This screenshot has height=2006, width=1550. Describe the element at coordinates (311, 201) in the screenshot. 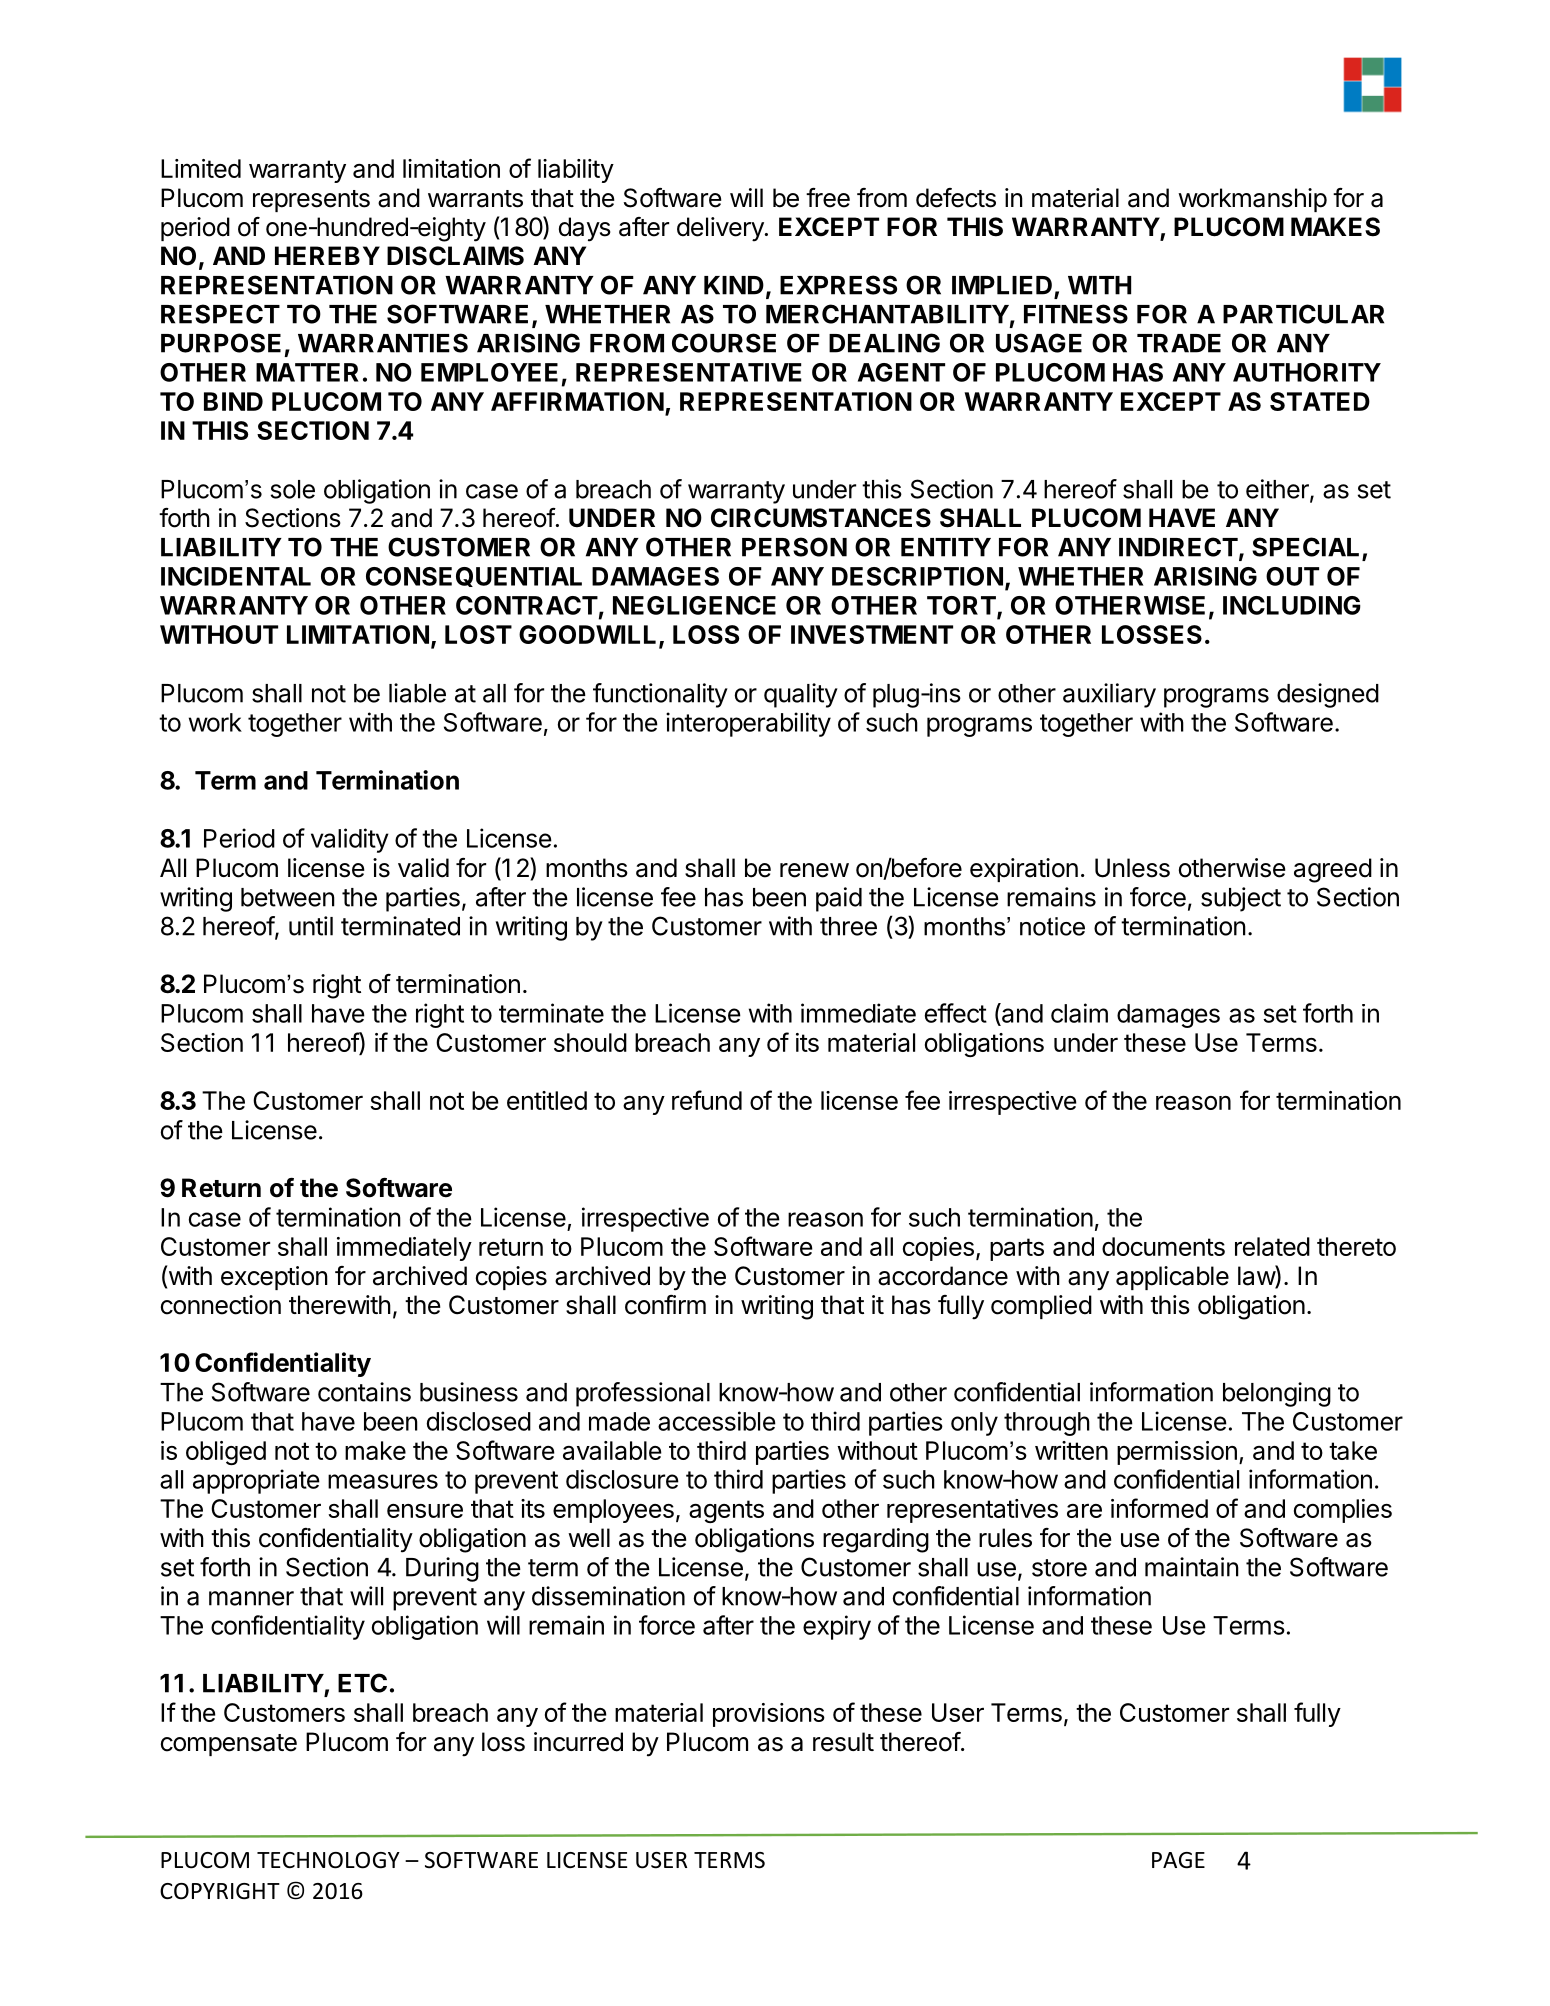

I see `represents` at that location.
